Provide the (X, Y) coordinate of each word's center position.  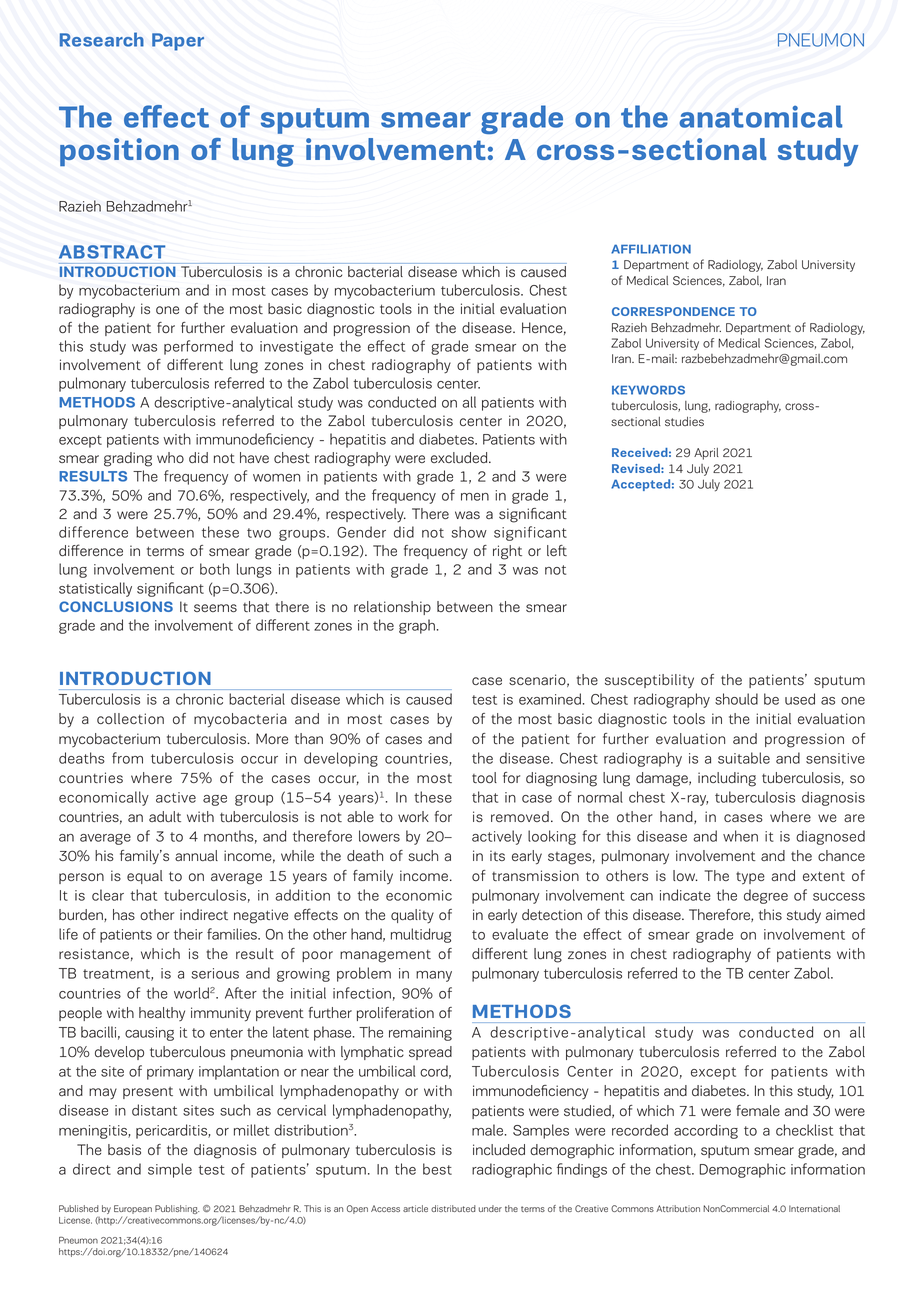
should (736, 699)
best (437, 1169)
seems (215, 608)
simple (170, 1170)
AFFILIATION (651, 249)
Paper (178, 42)
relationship (392, 608)
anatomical (760, 116)
